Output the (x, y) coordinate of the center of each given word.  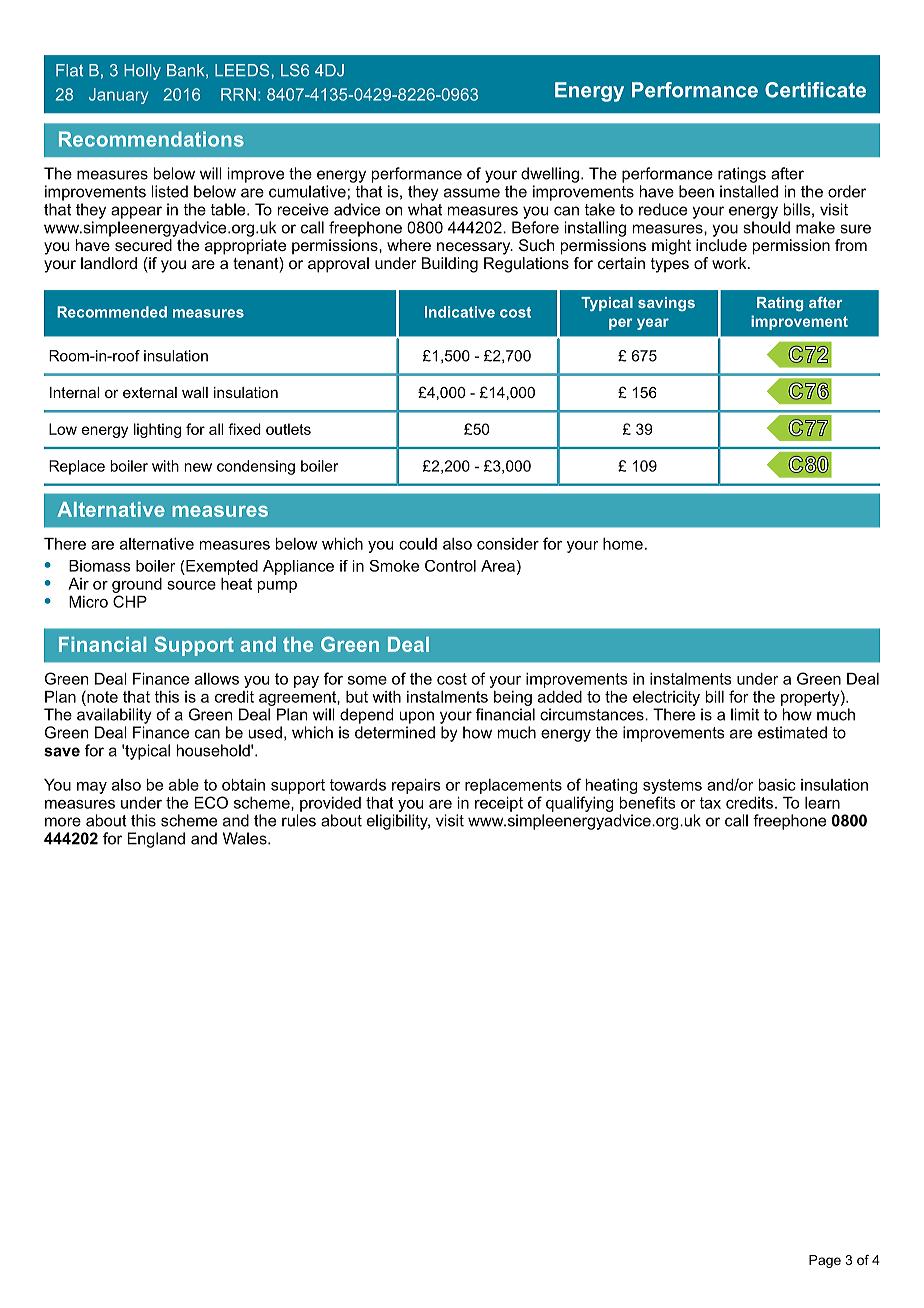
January (119, 96)
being (513, 698)
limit (745, 714)
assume (472, 193)
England (156, 840)
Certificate (815, 90)
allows (217, 679)
